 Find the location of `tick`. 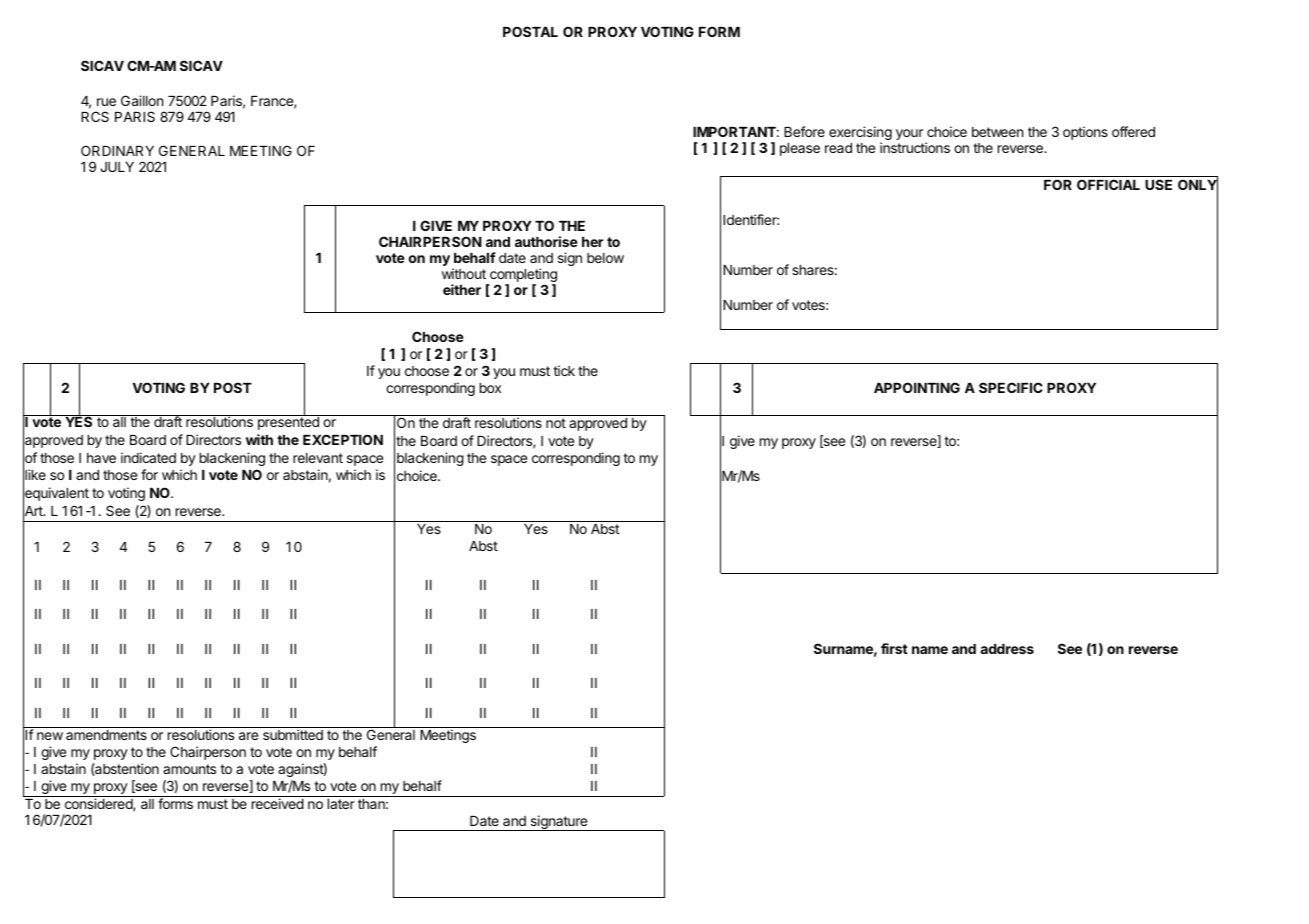

tick is located at coordinates (564, 370).
